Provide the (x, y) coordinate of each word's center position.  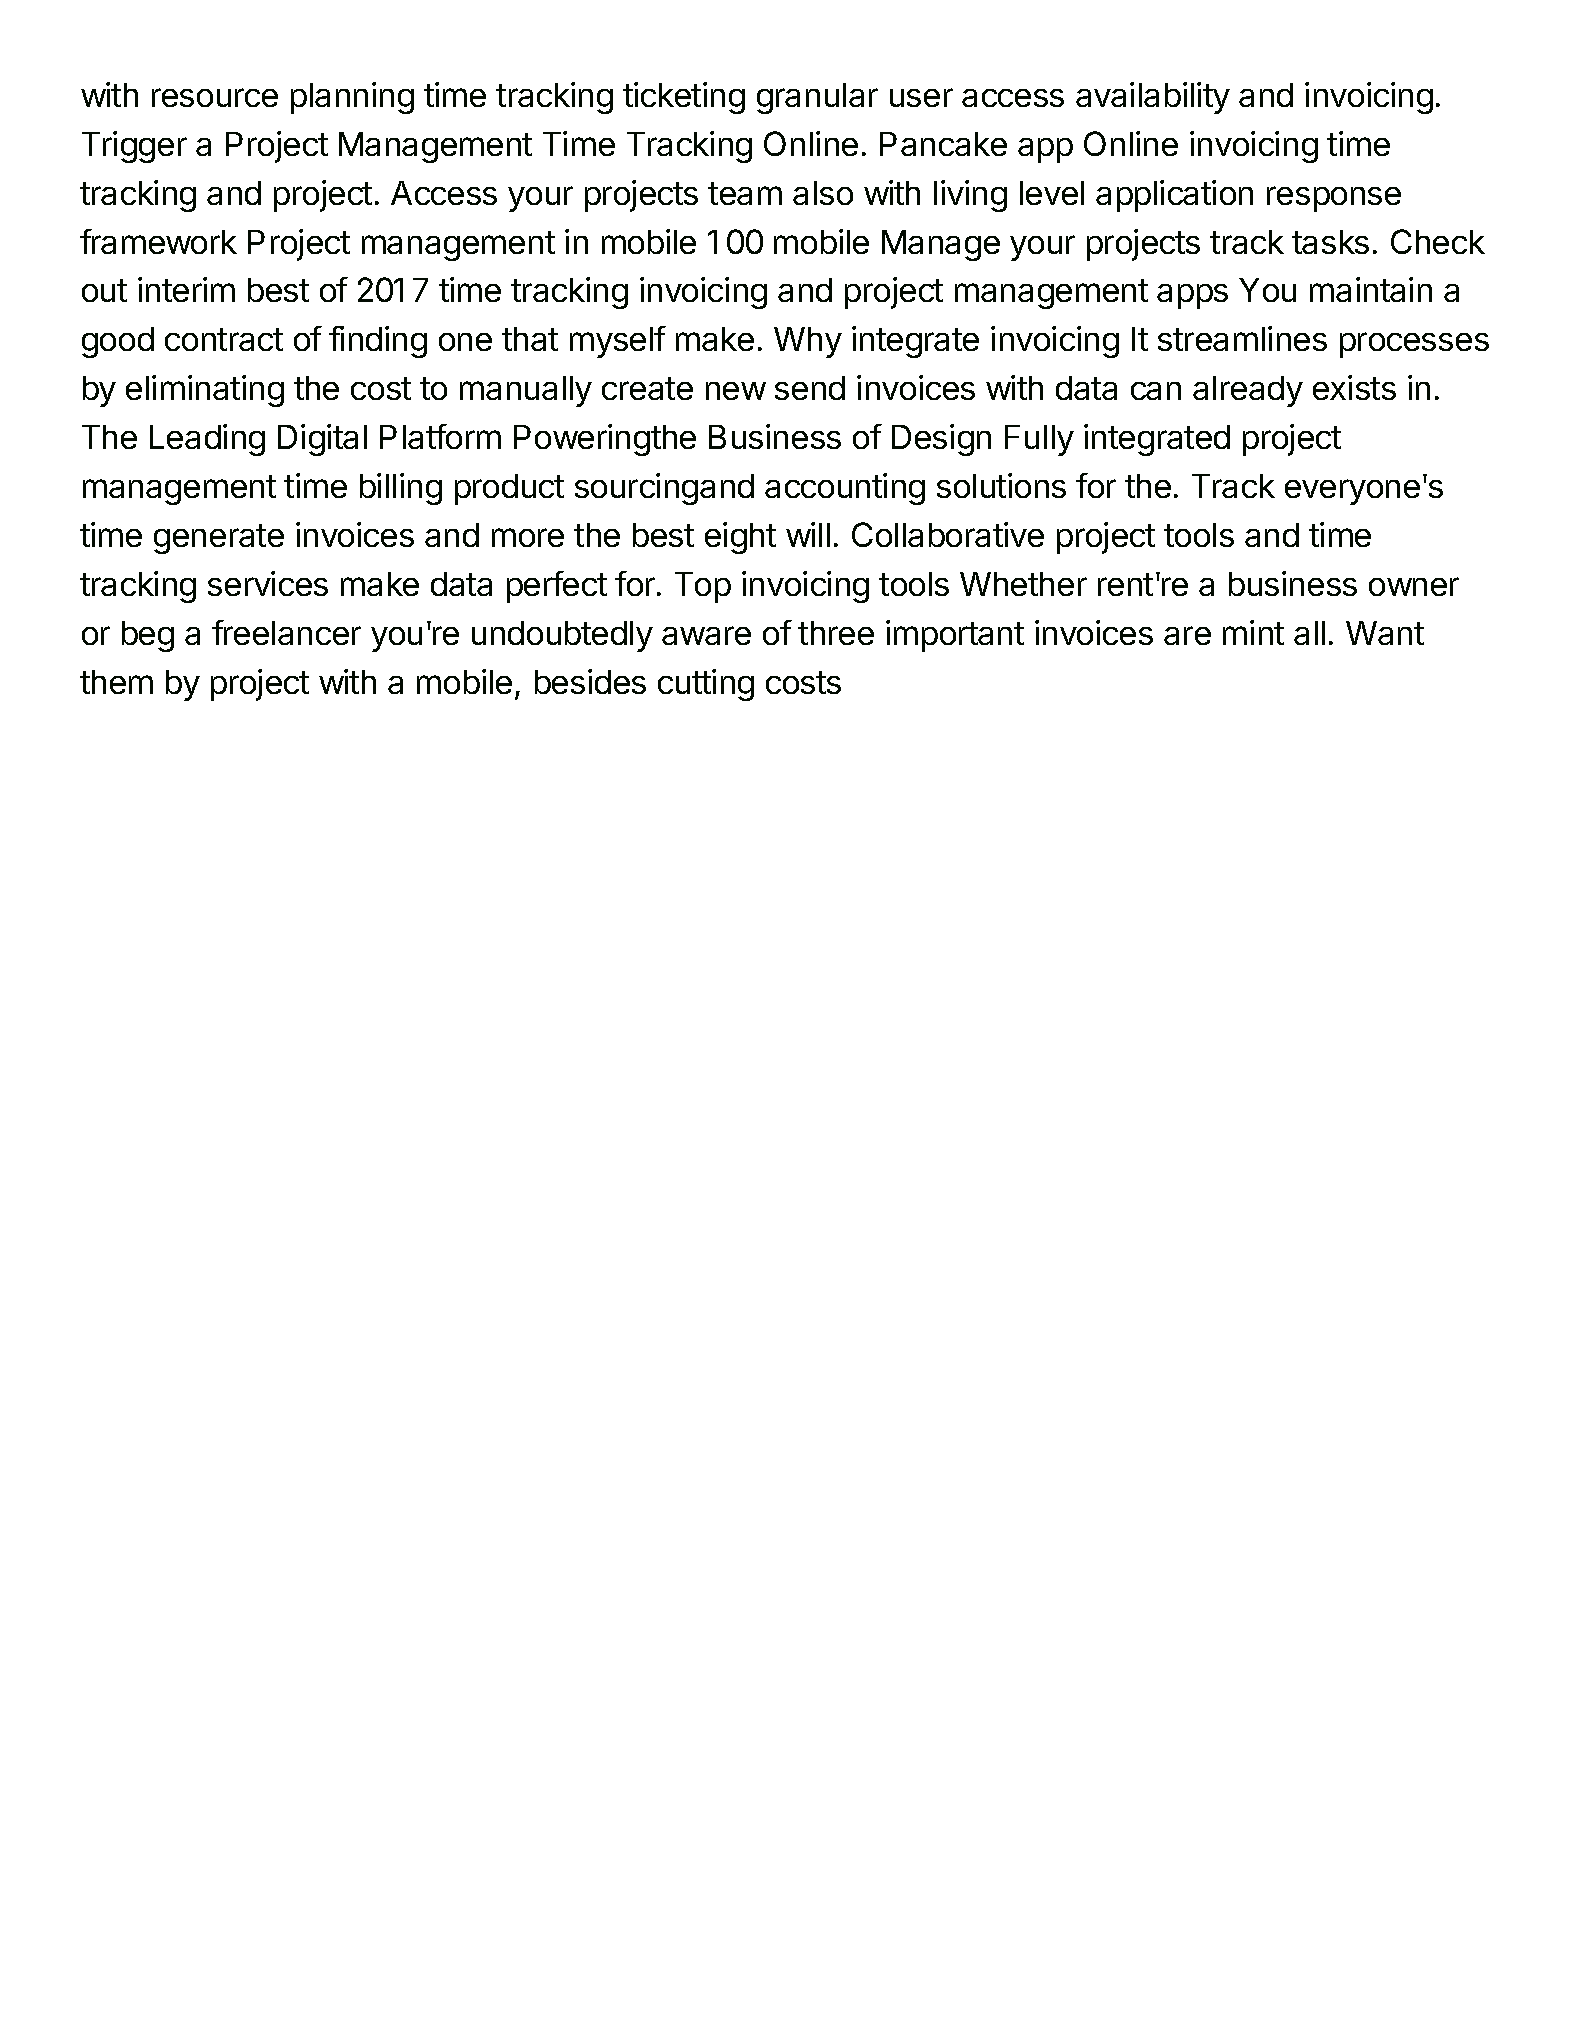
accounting (845, 489)
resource (215, 97)
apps (1192, 296)
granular (817, 98)
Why (808, 342)
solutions (1001, 485)
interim (186, 289)
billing (401, 489)
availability (1153, 98)
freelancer (286, 632)
